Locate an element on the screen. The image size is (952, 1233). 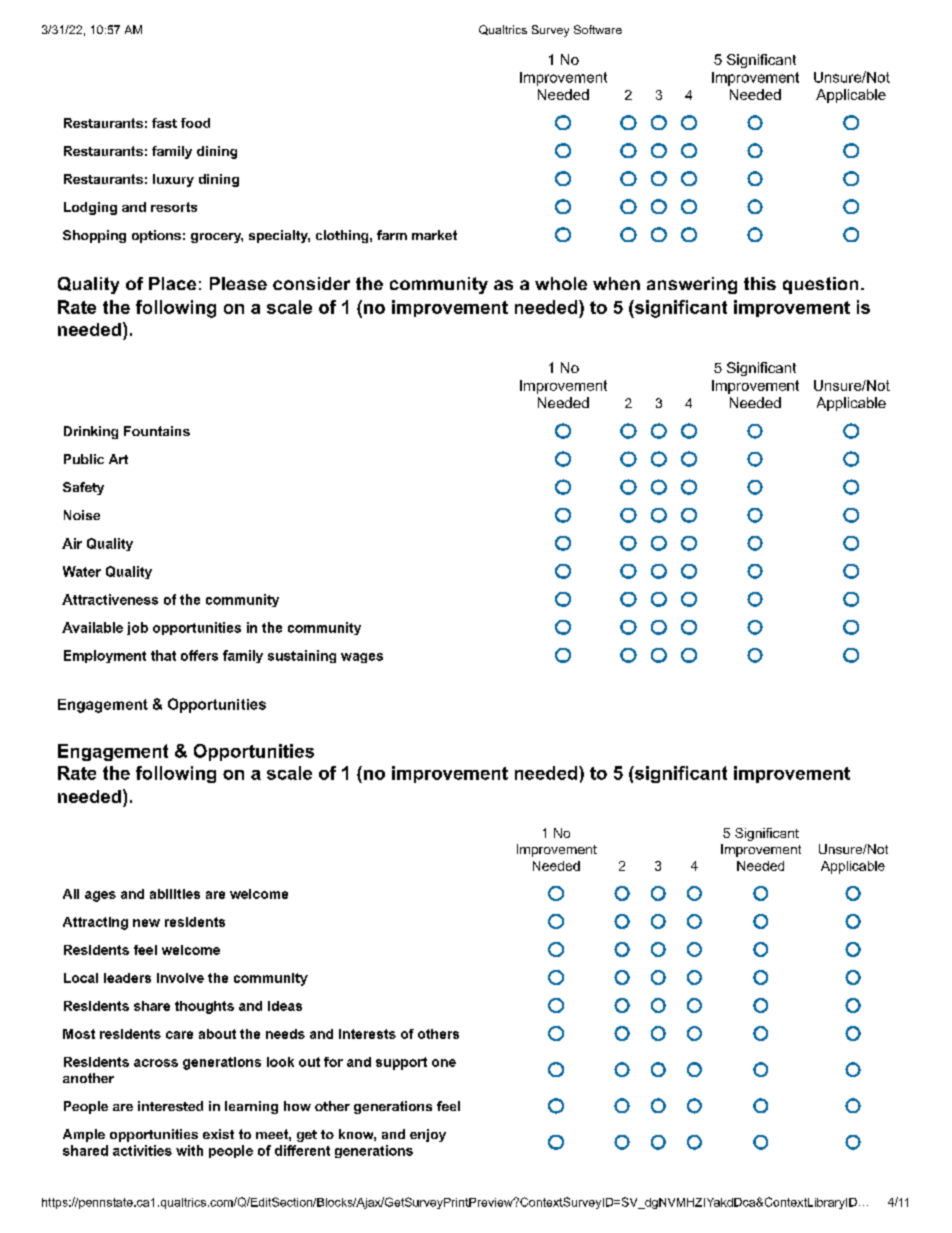
fast is located at coordinates (164, 123).
